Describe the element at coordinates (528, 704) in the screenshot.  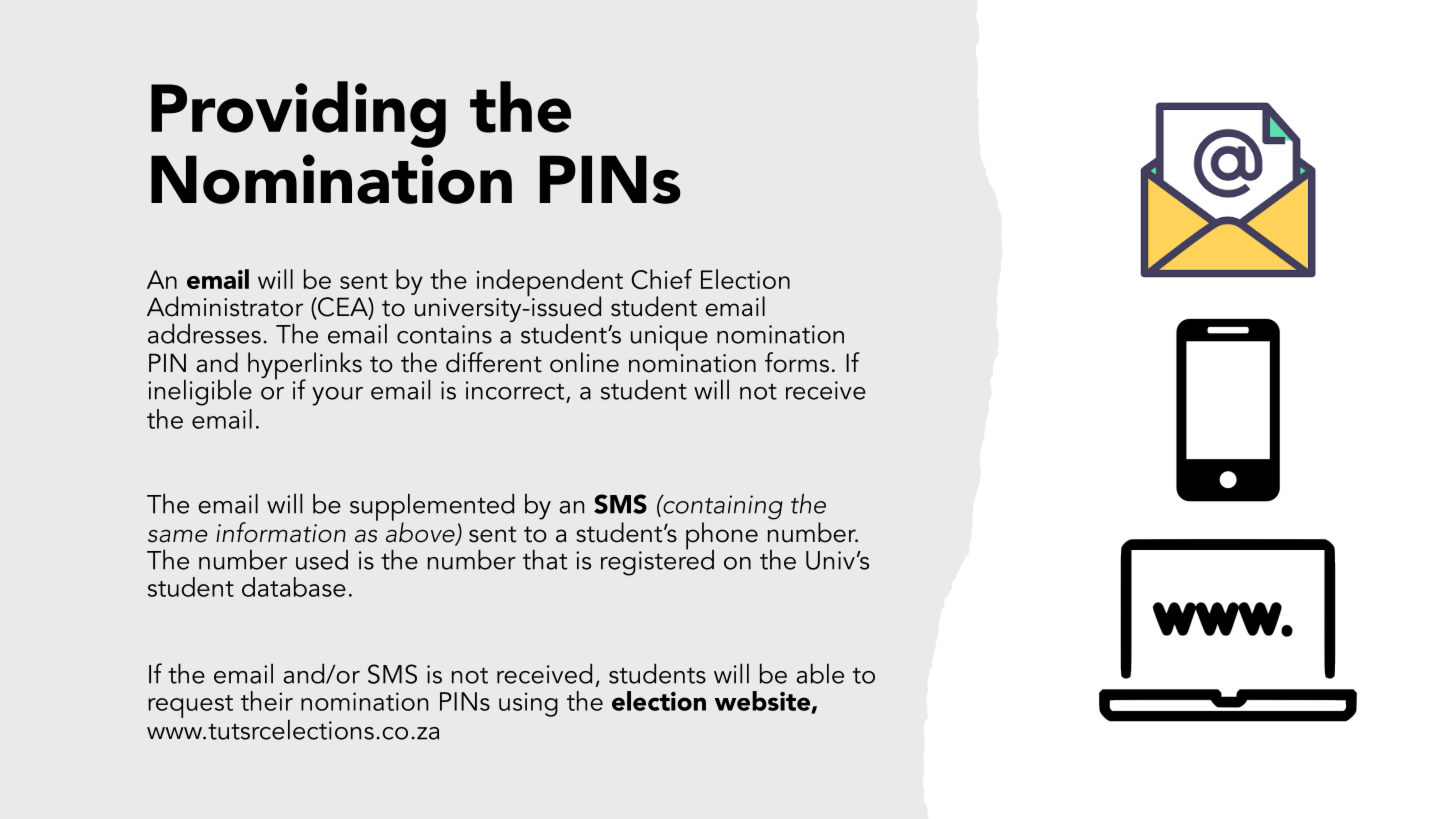
I see `using` at that location.
